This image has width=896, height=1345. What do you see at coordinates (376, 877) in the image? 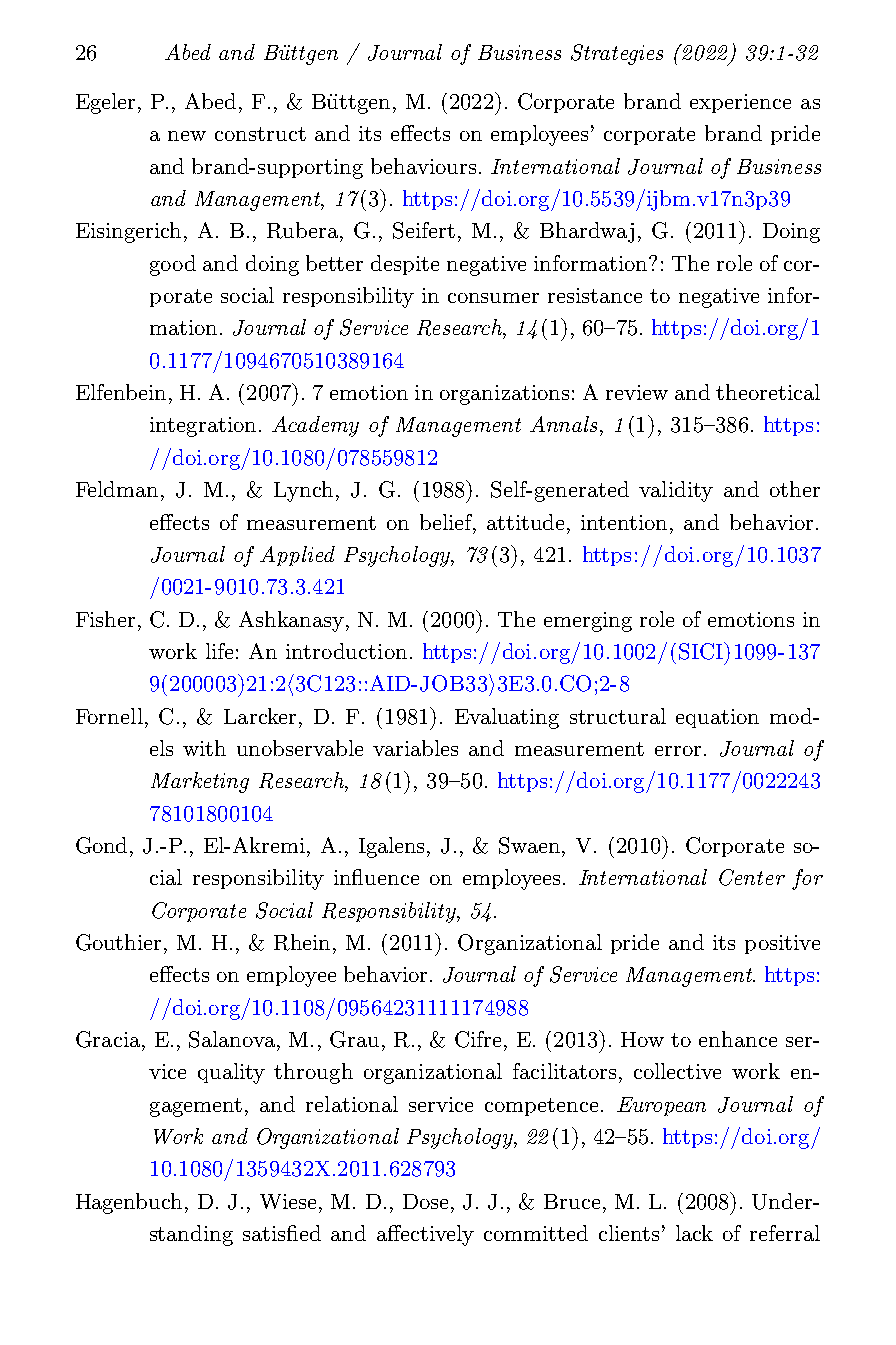
I see `influence` at bounding box center [376, 877].
